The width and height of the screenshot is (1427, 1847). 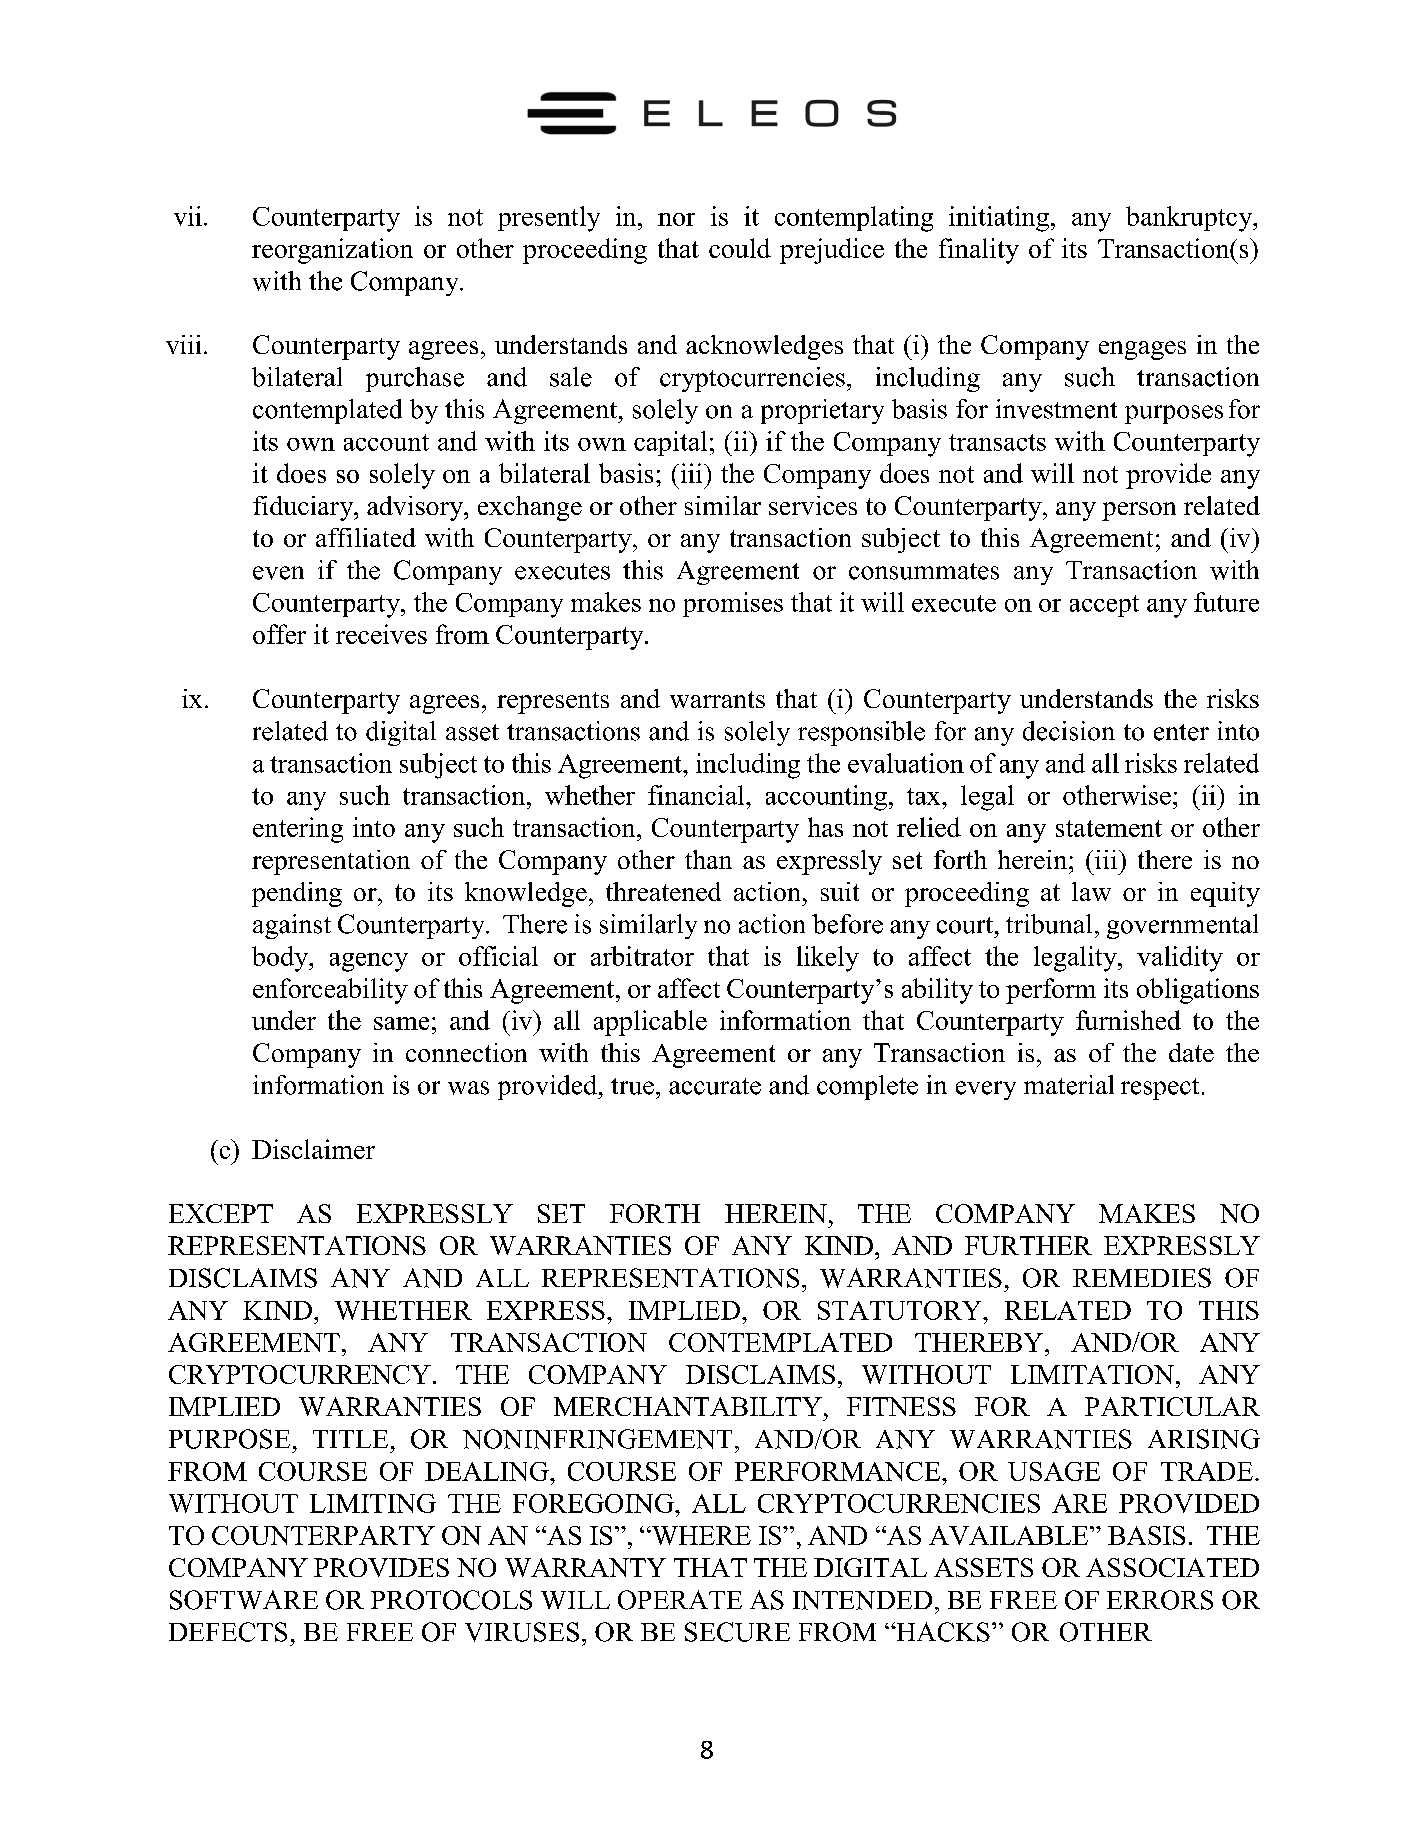 I want to click on warrants, so click(x=717, y=699).
